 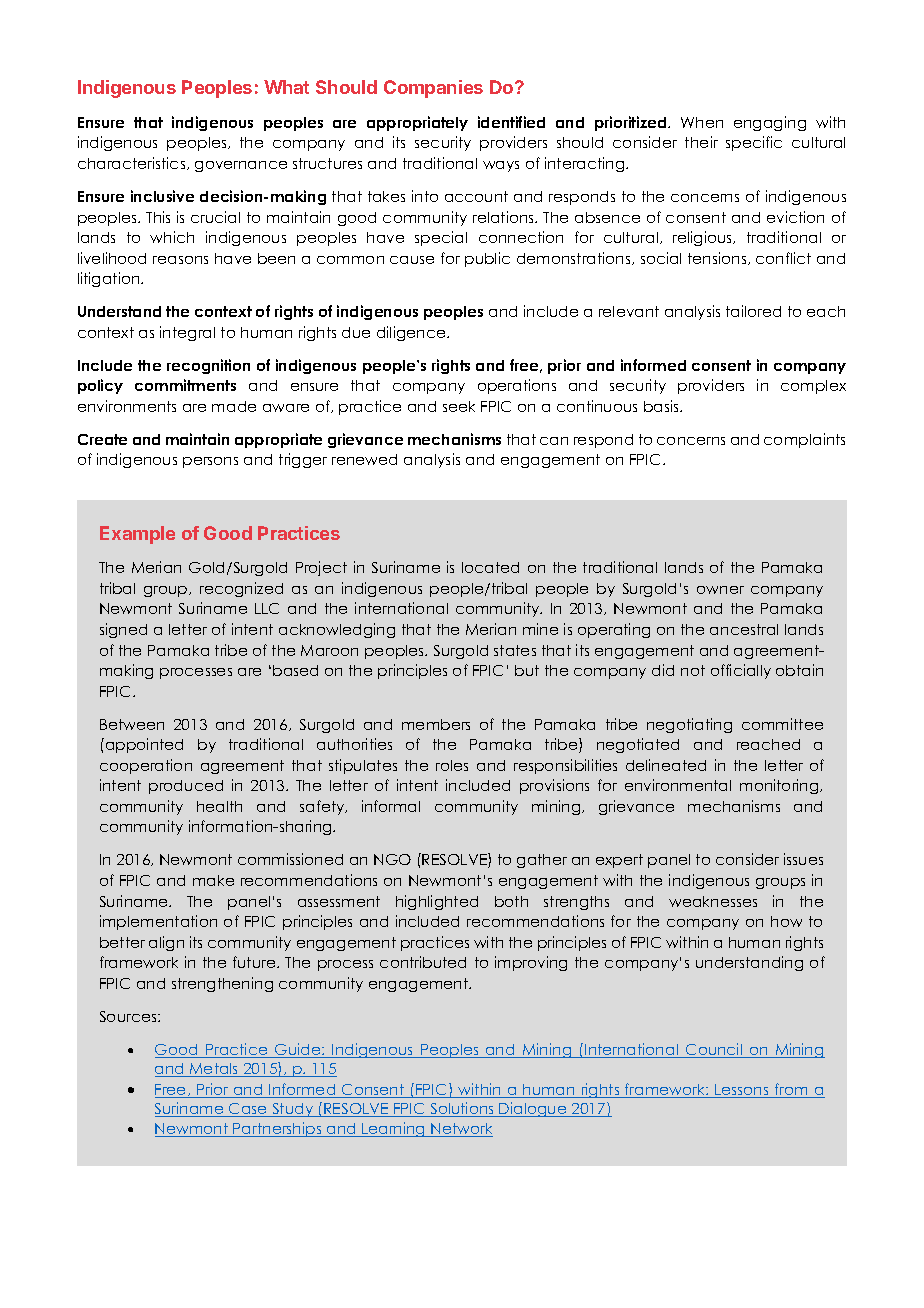 What do you see at coordinates (214, 1070) in the screenshot?
I see `Metals` at bounding box center [214, 1070].
